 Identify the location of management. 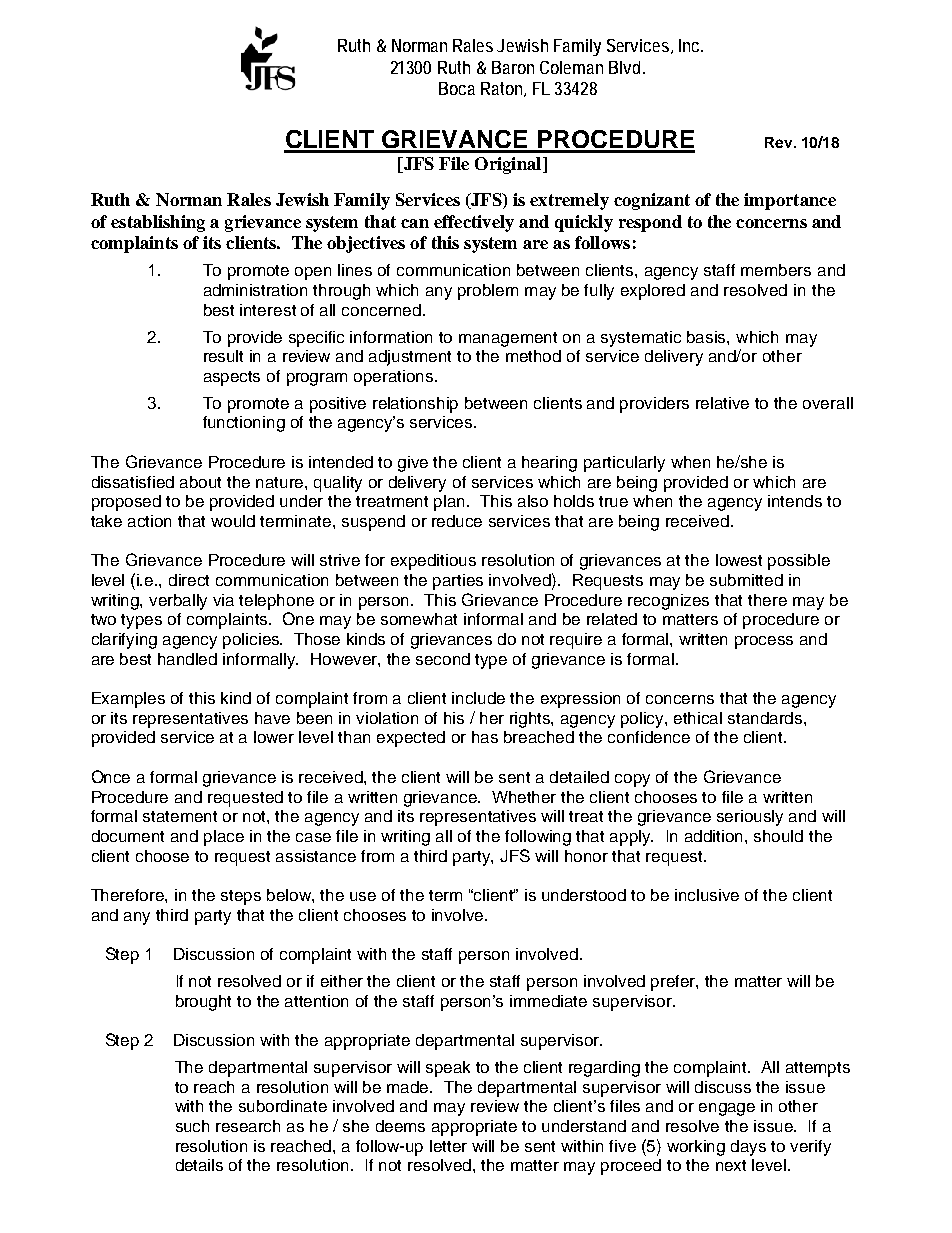
(508, 339).
